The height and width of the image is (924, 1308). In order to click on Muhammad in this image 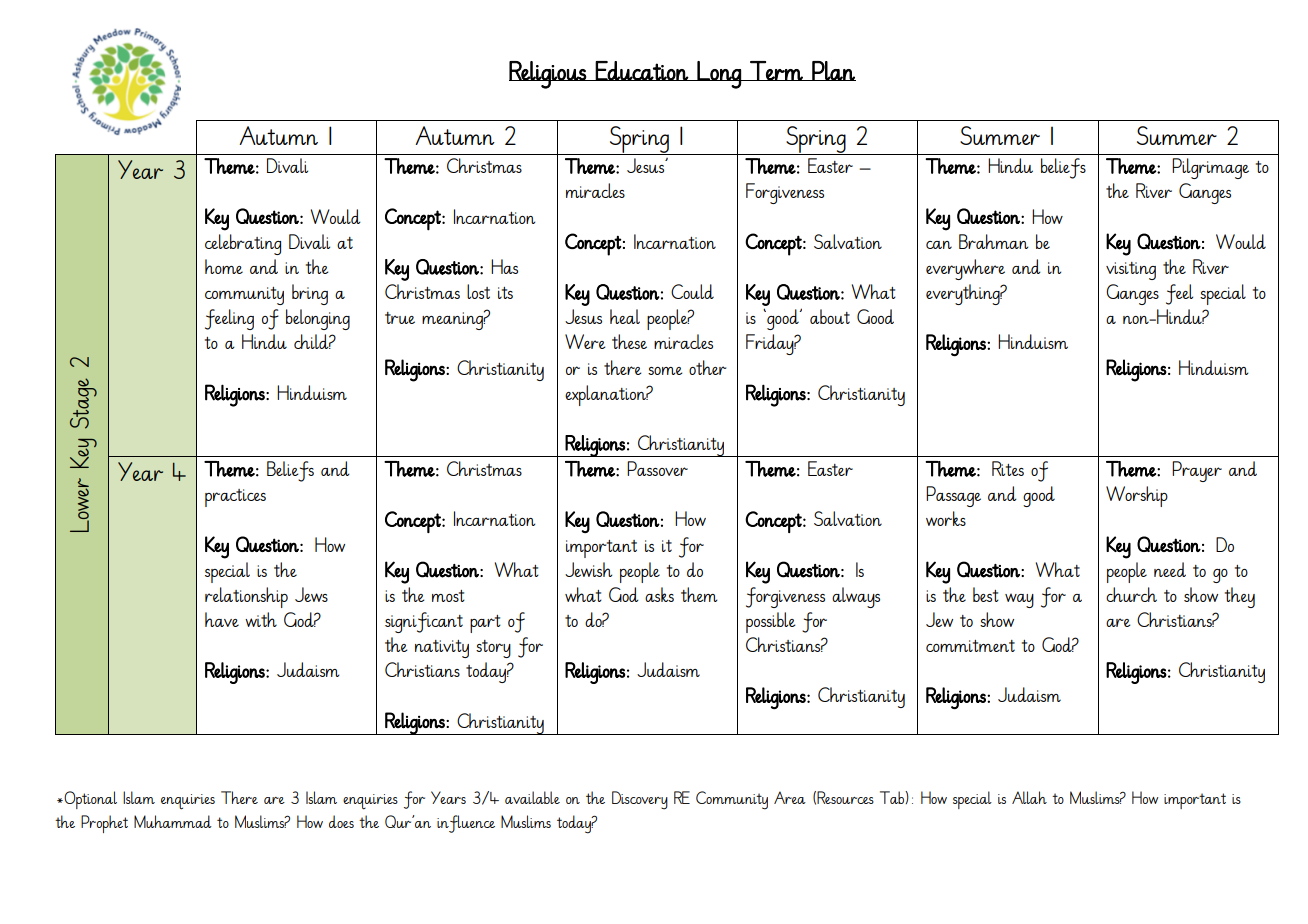, I will do `click(173, 821)`.
